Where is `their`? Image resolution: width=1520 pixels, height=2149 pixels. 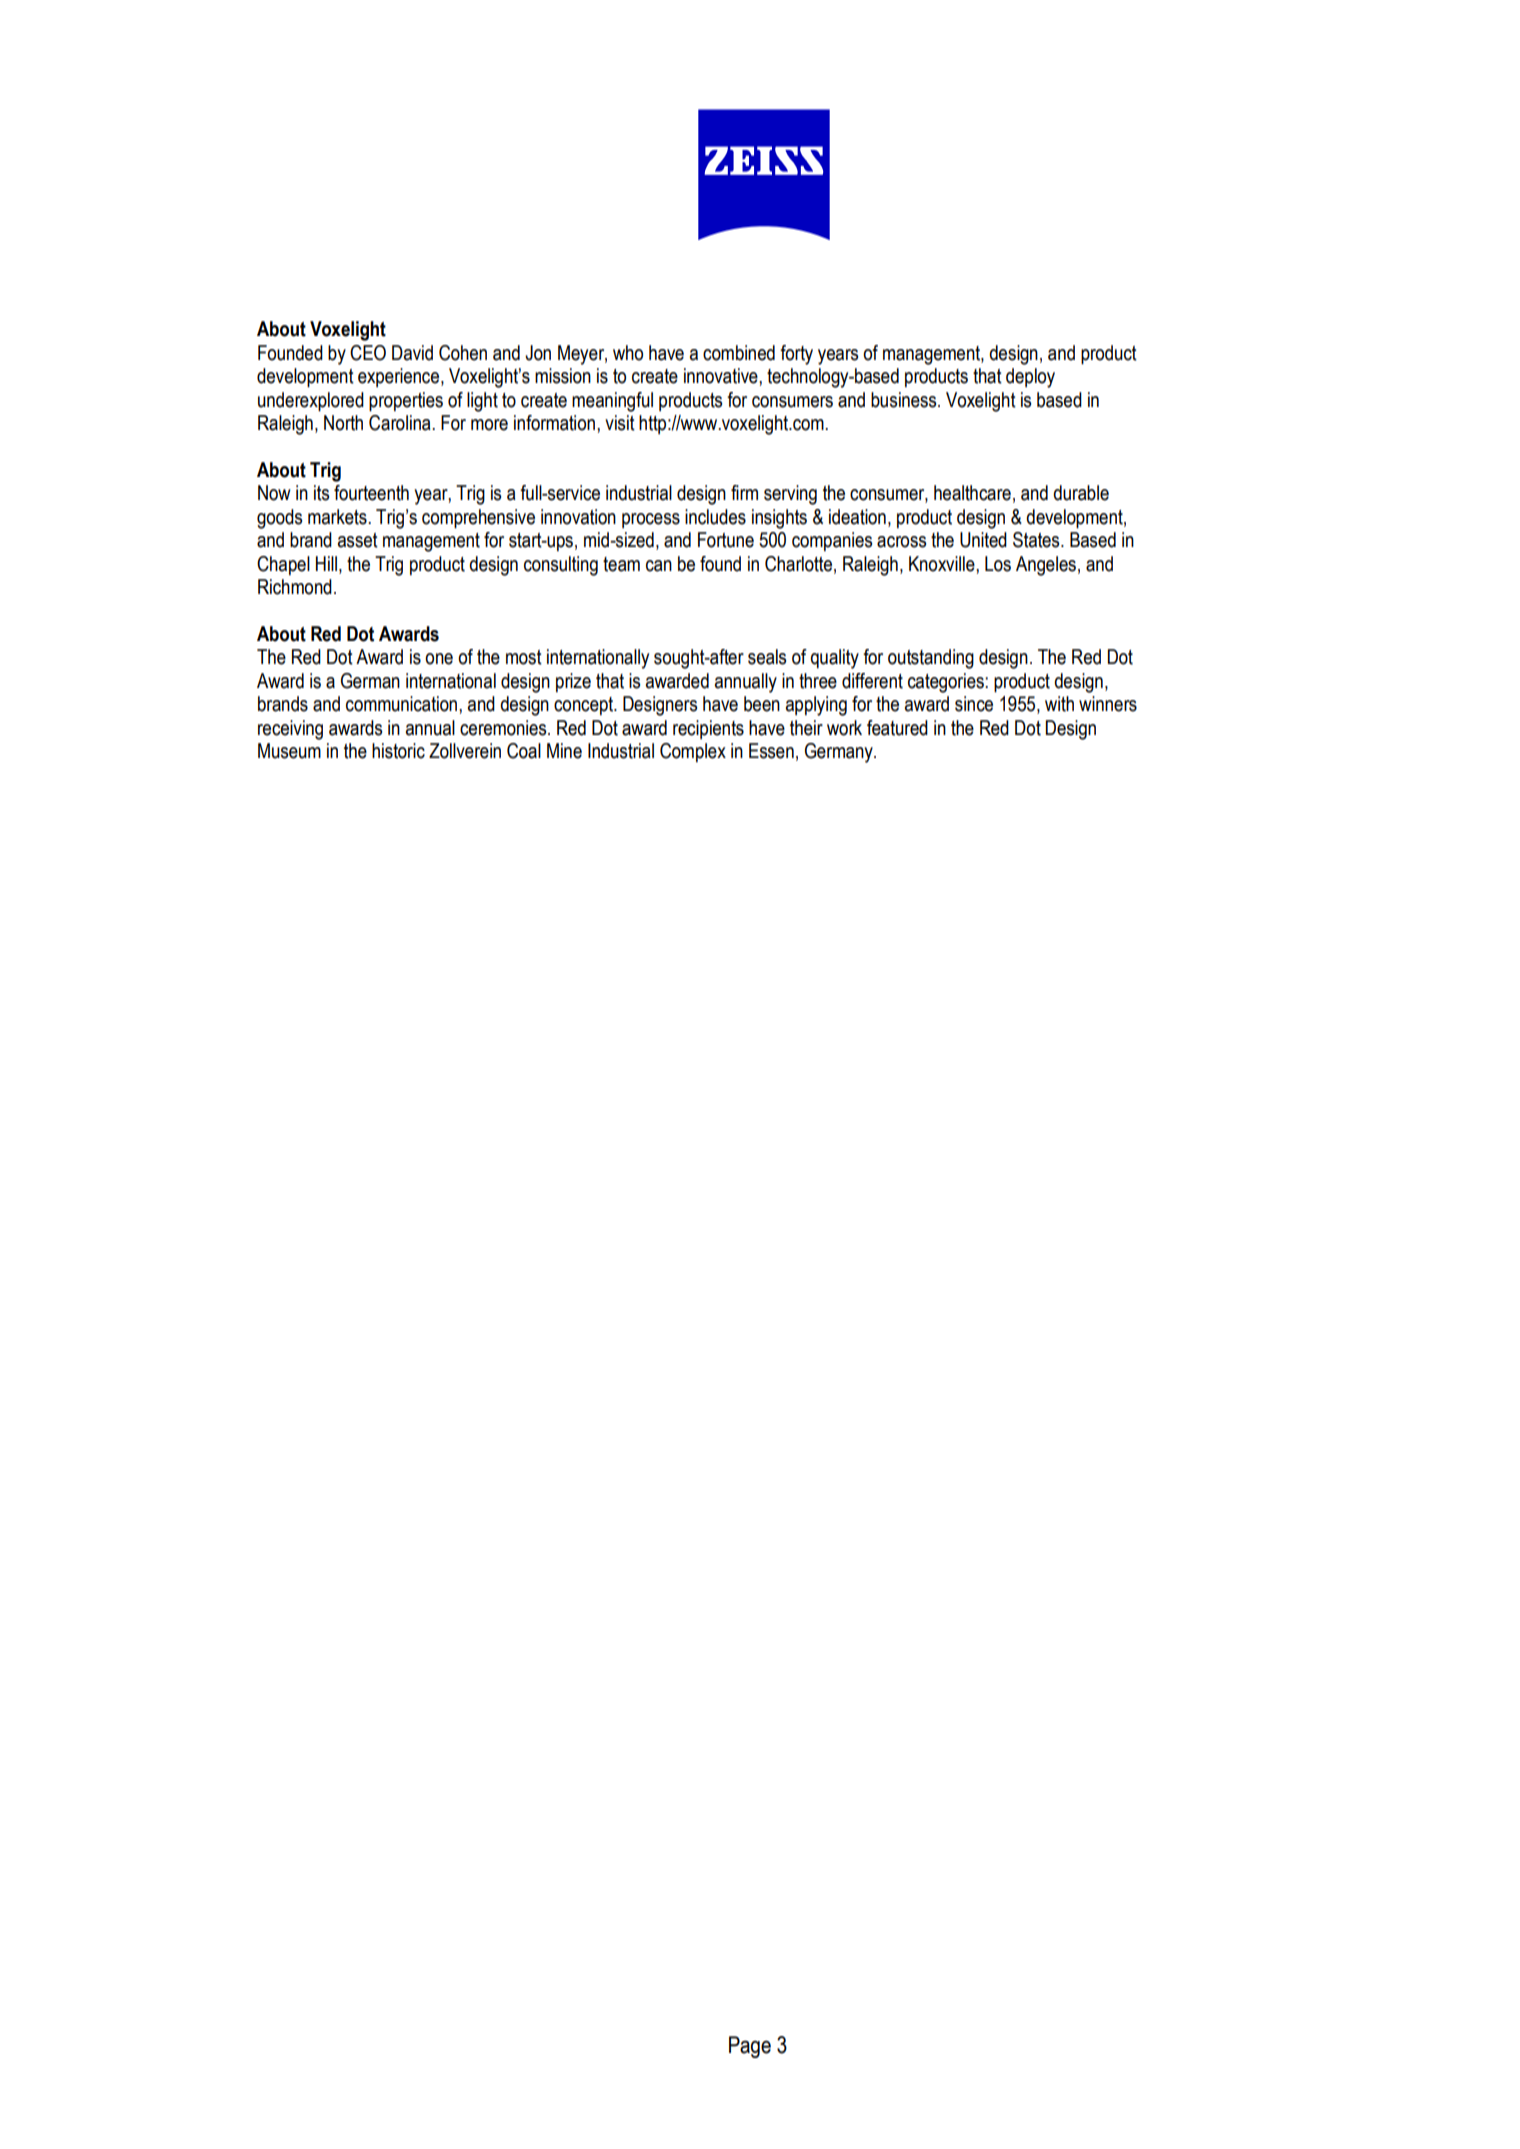 their is located at coordinates (806, 728).
